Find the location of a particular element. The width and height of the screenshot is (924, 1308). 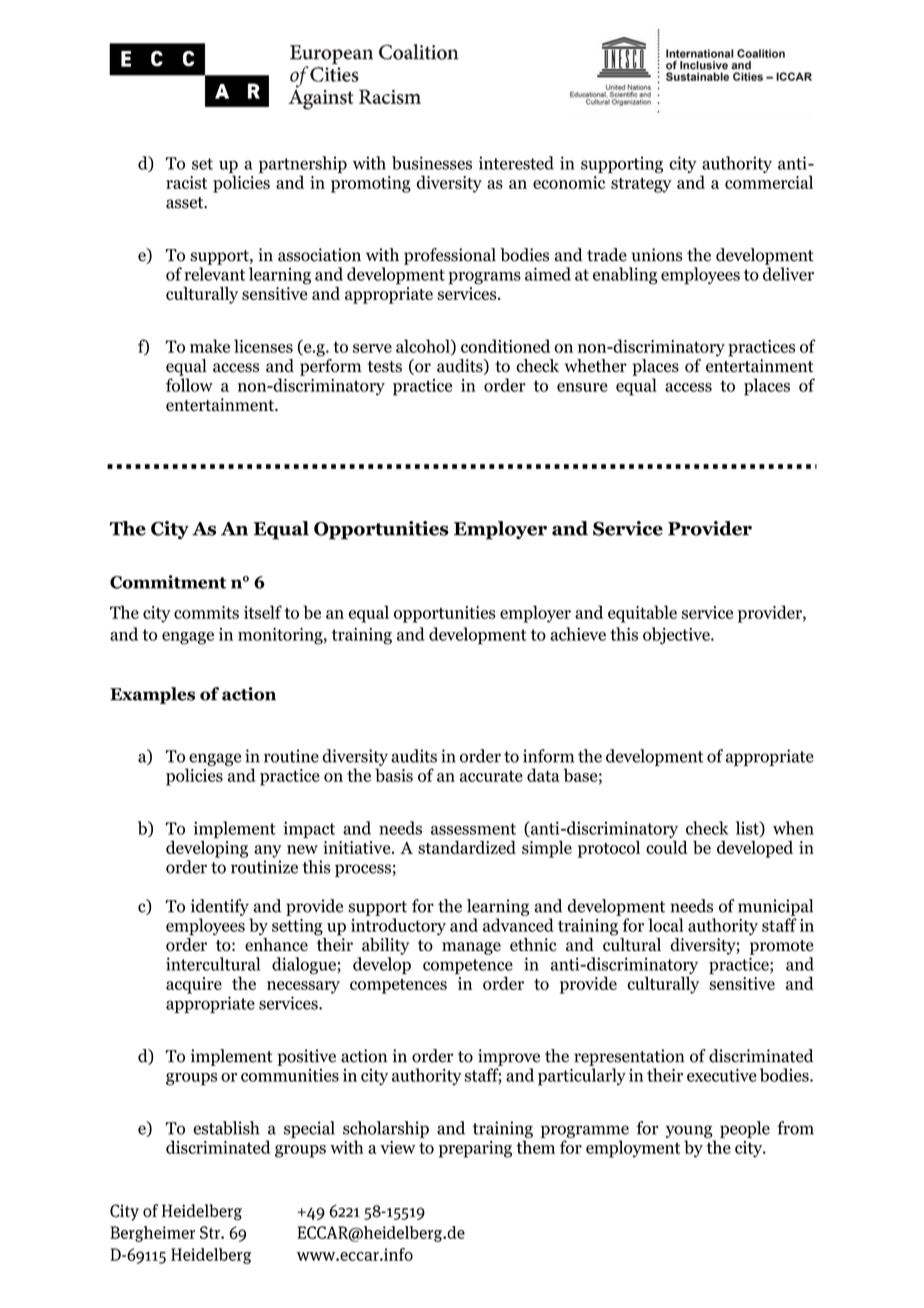

could is located at coordinates (667, 847).
